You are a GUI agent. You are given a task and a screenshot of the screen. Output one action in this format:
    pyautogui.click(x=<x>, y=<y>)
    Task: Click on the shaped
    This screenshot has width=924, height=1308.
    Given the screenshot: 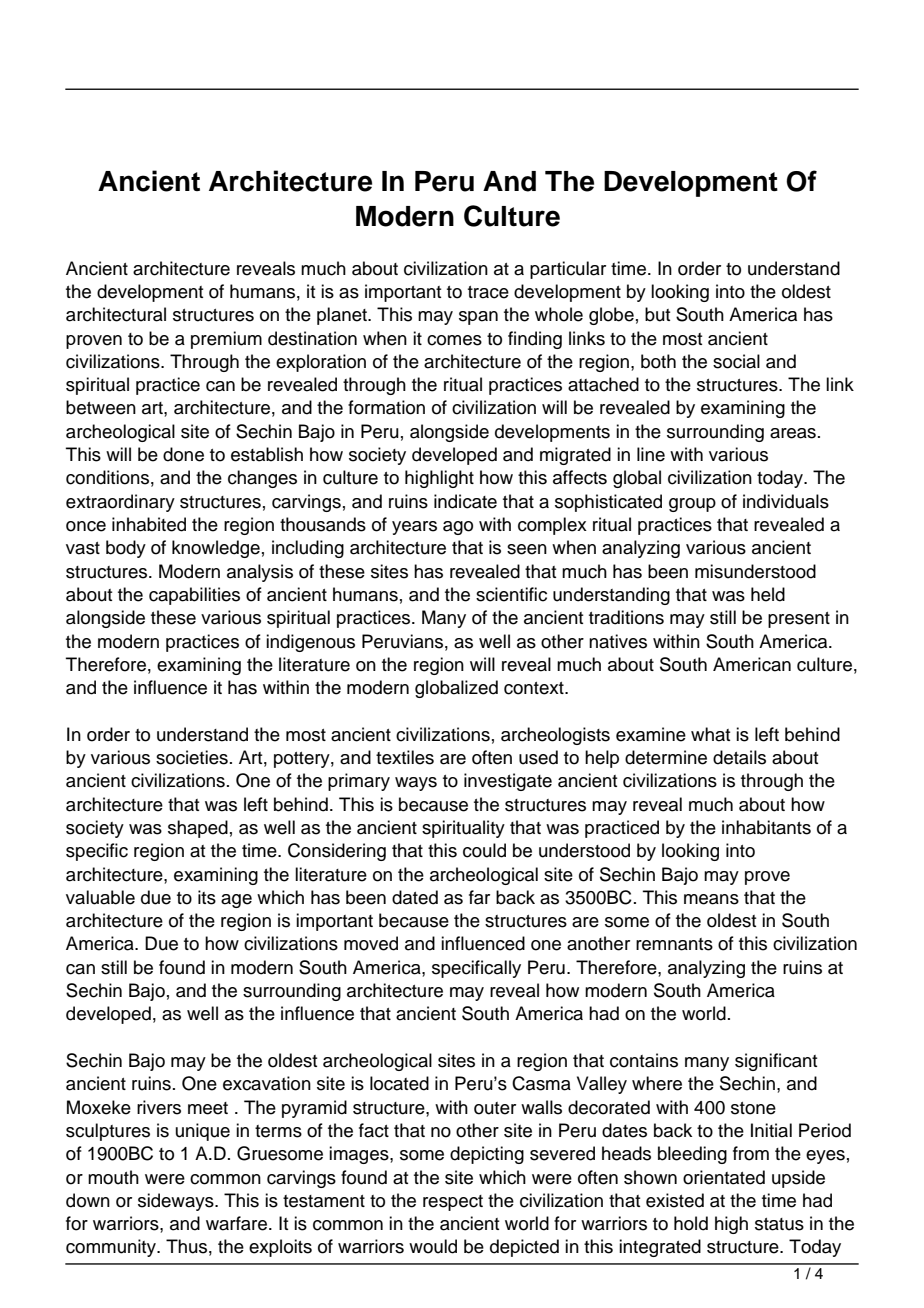 What is the action you would take?
    pyautogui.click(x=198, y=829)
